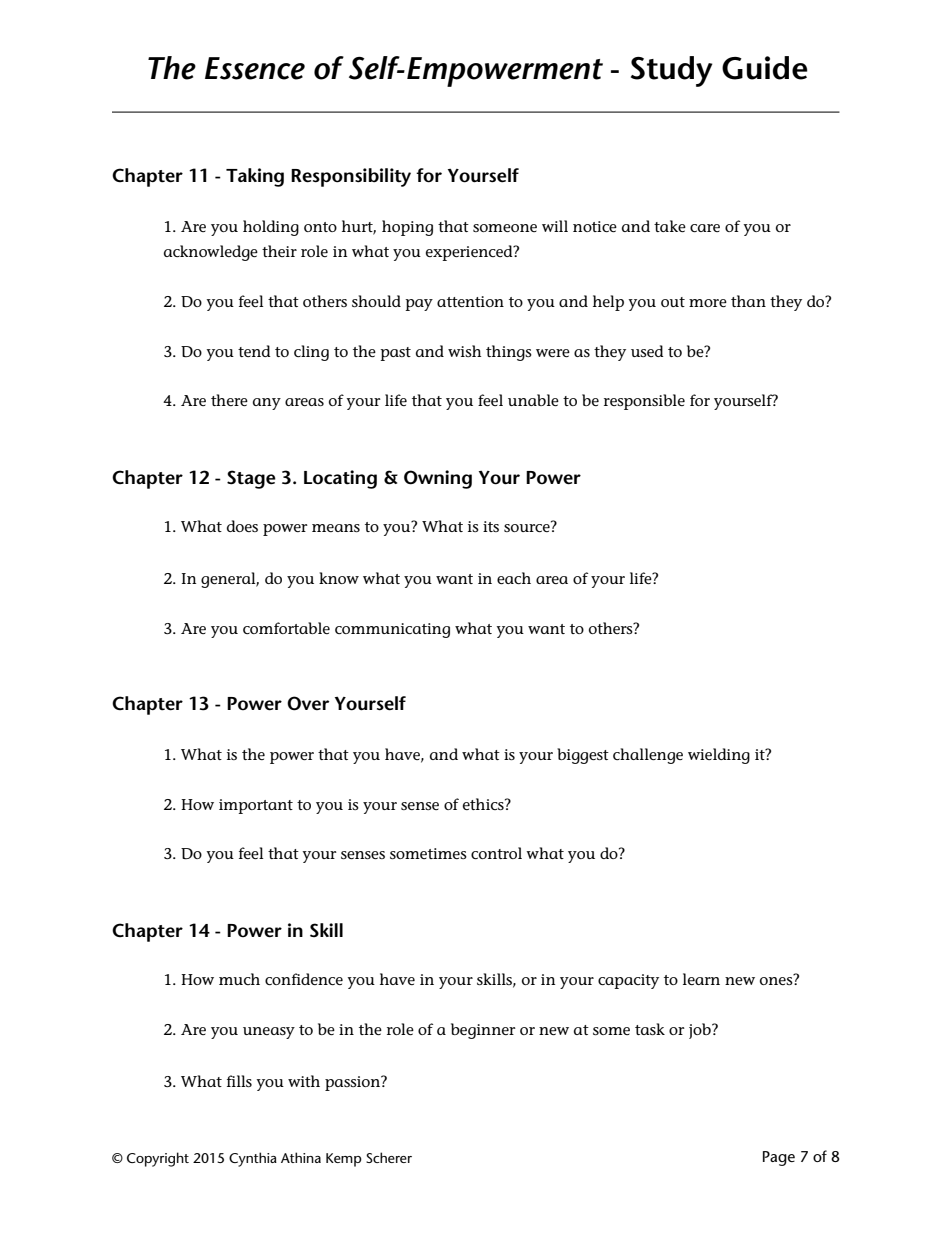  What do you see at coordinates (253, 1159) in the screenshot?
I see `Cynthia` at bounding box center [253, 1159].
